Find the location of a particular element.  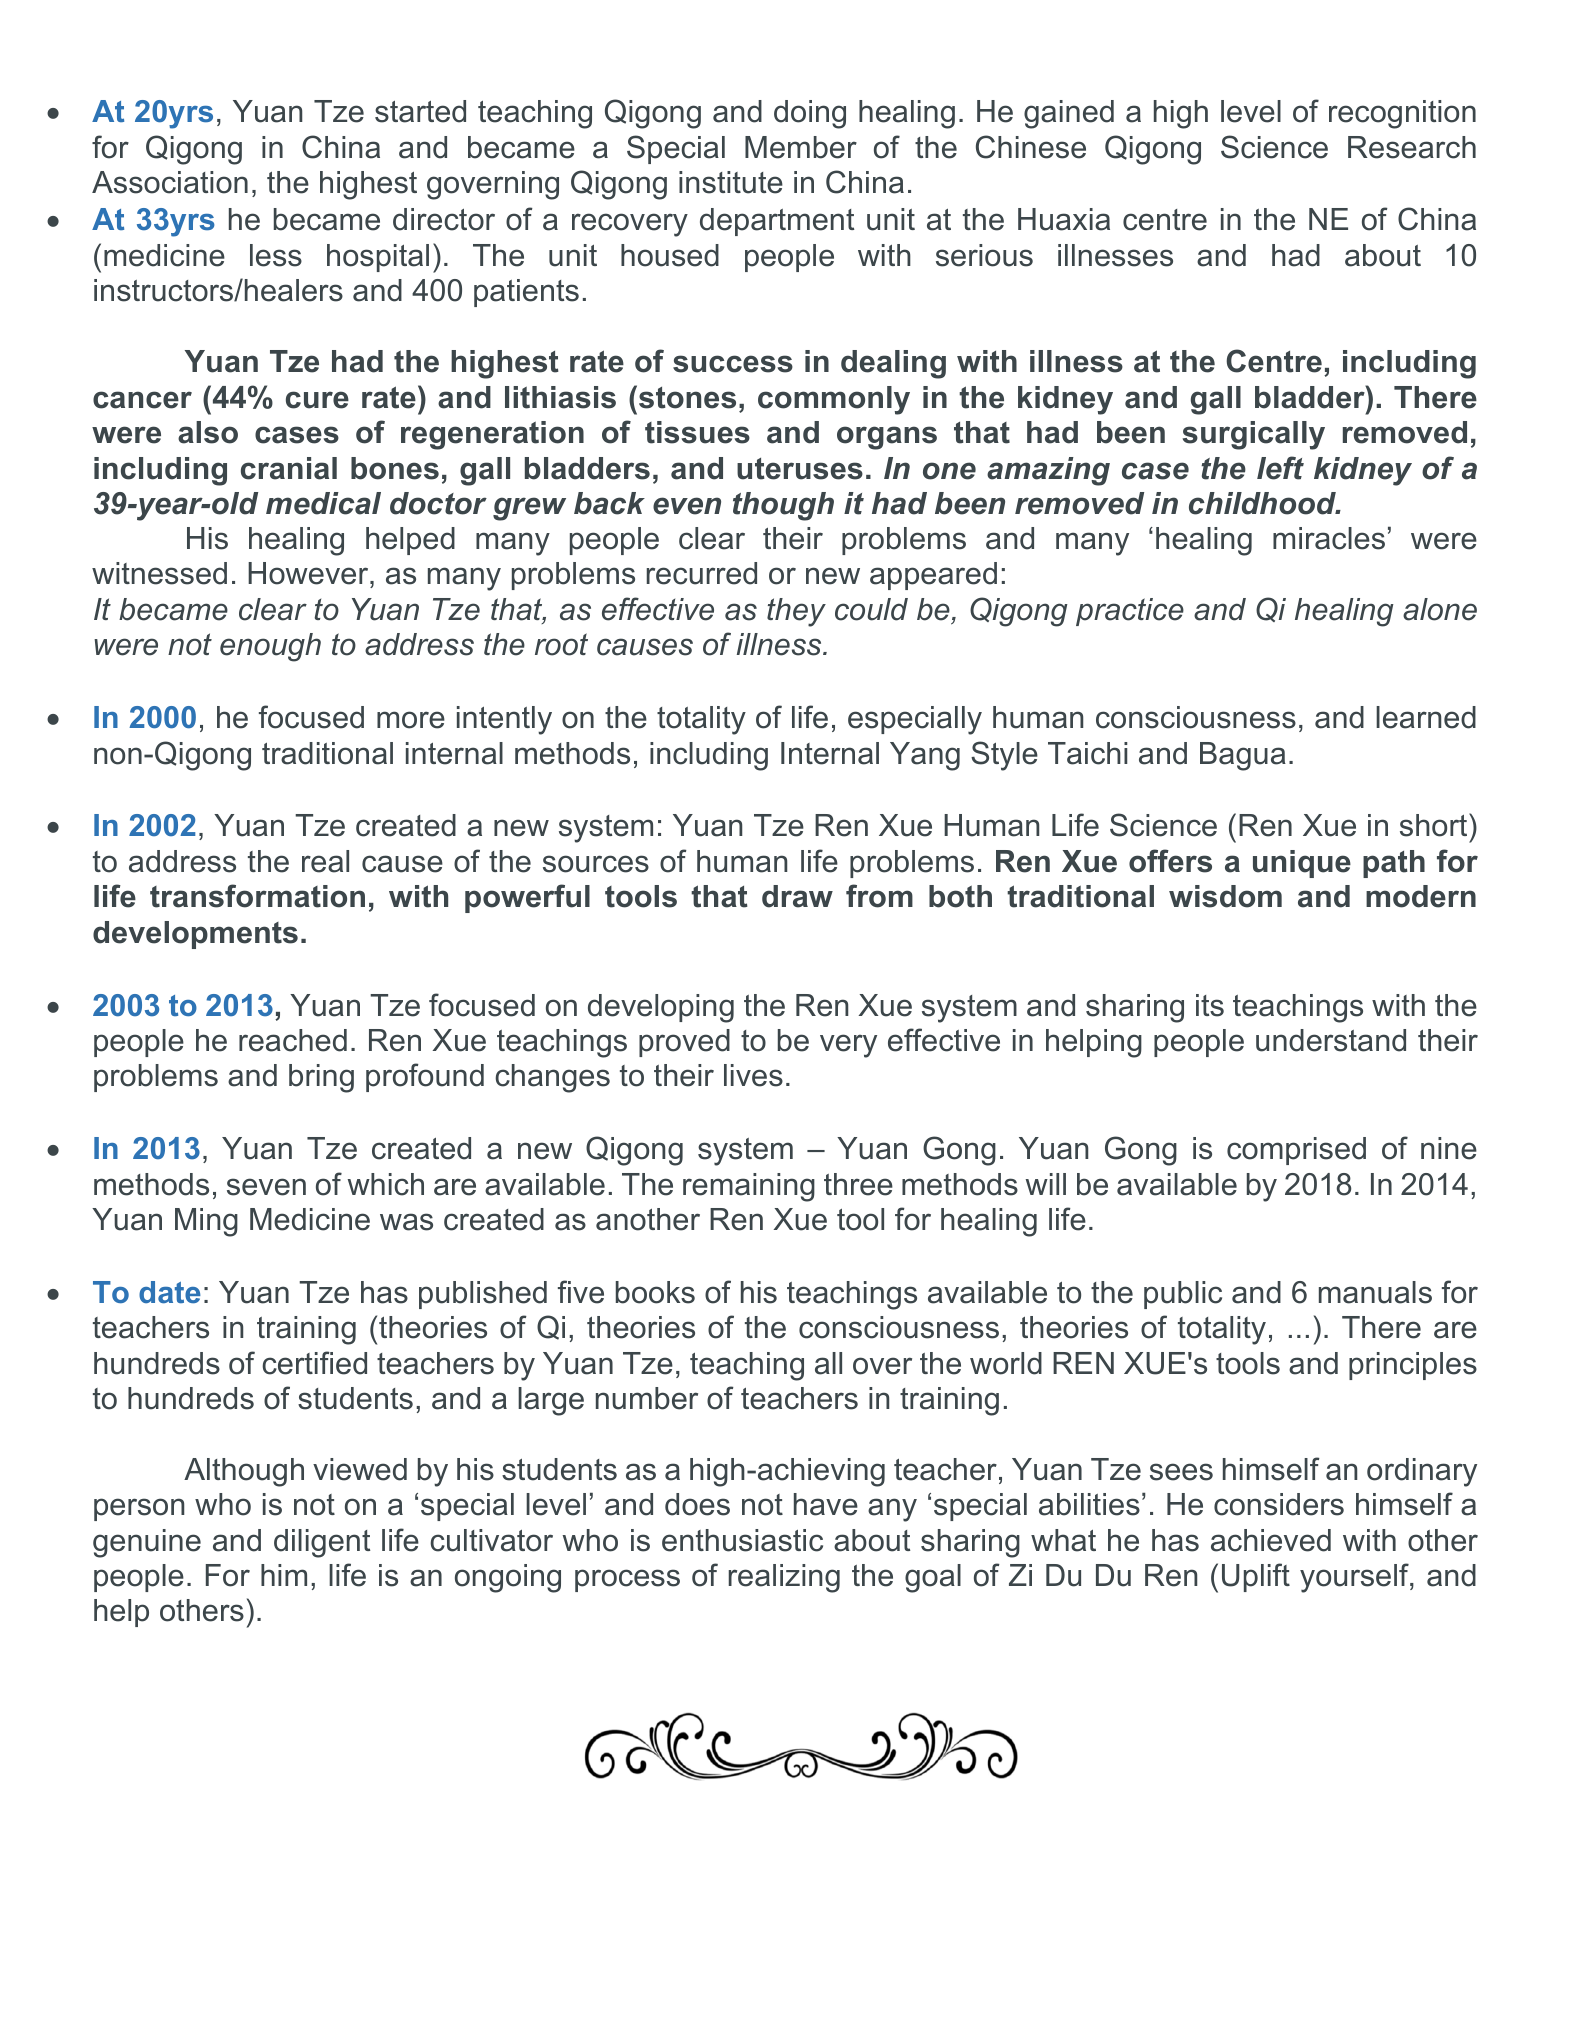

medical is located at coordinates (323, 503).
